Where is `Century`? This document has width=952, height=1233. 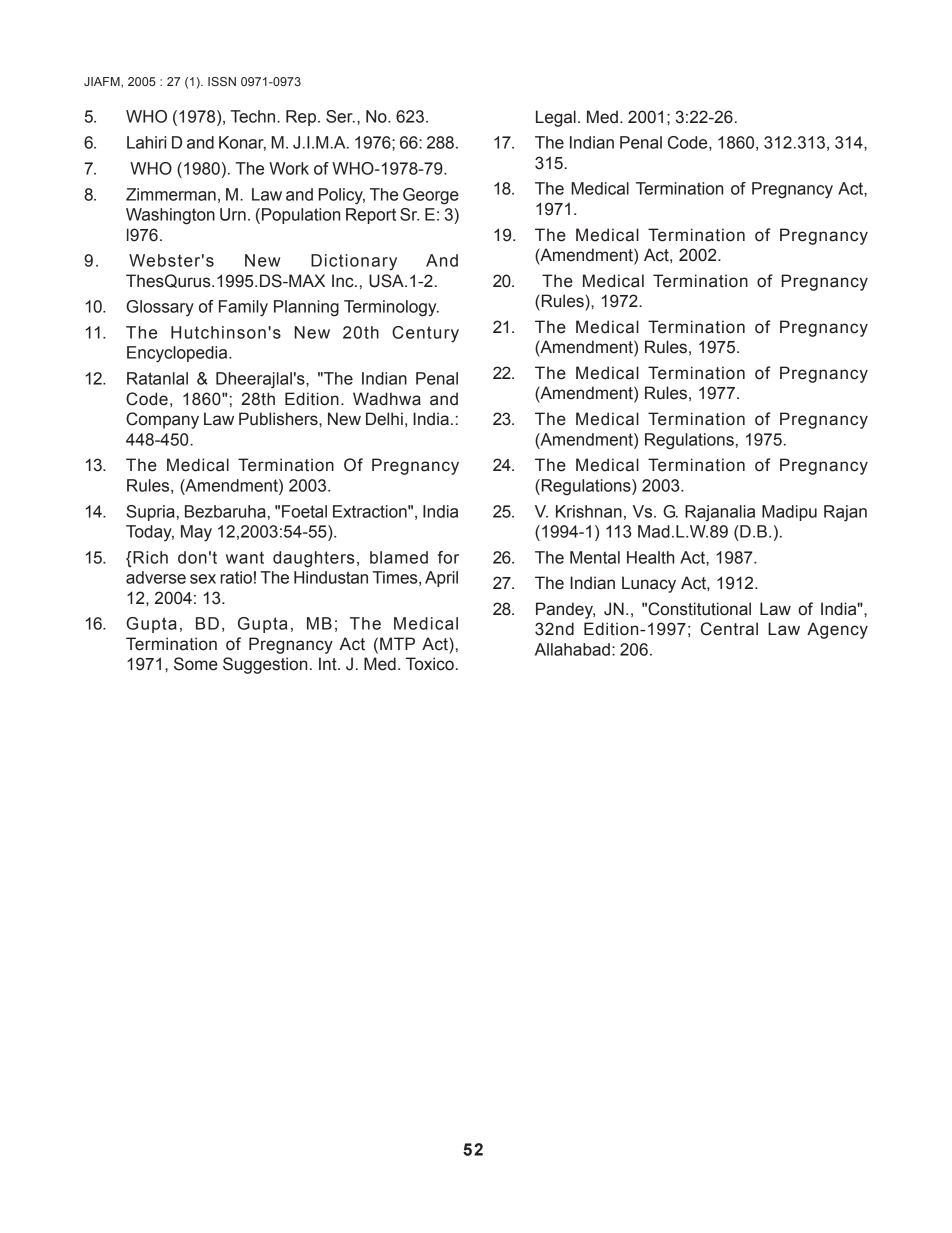 Century is located at coordinates (425, 334).
